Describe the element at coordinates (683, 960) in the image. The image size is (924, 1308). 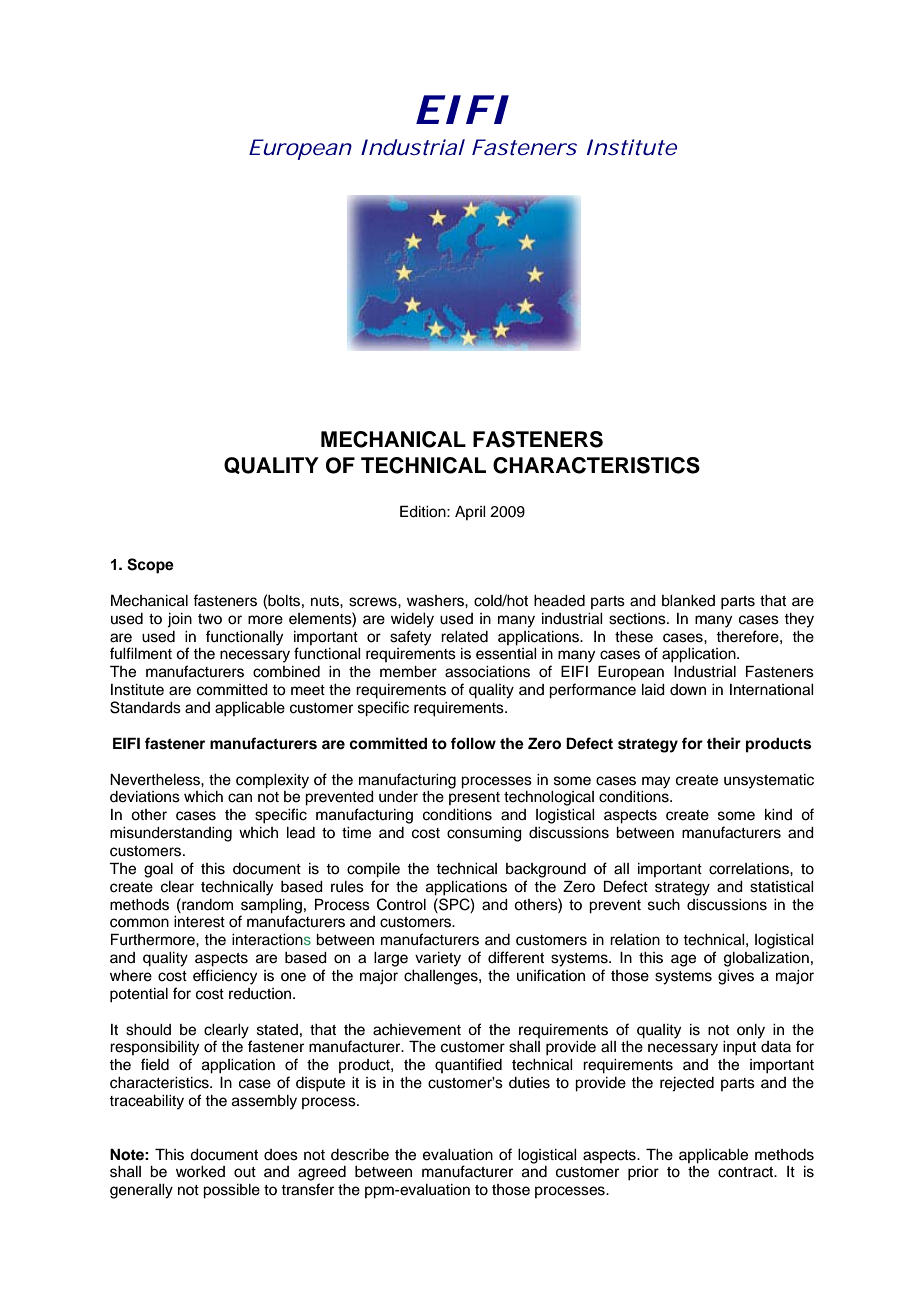
I see `age` at that location.
